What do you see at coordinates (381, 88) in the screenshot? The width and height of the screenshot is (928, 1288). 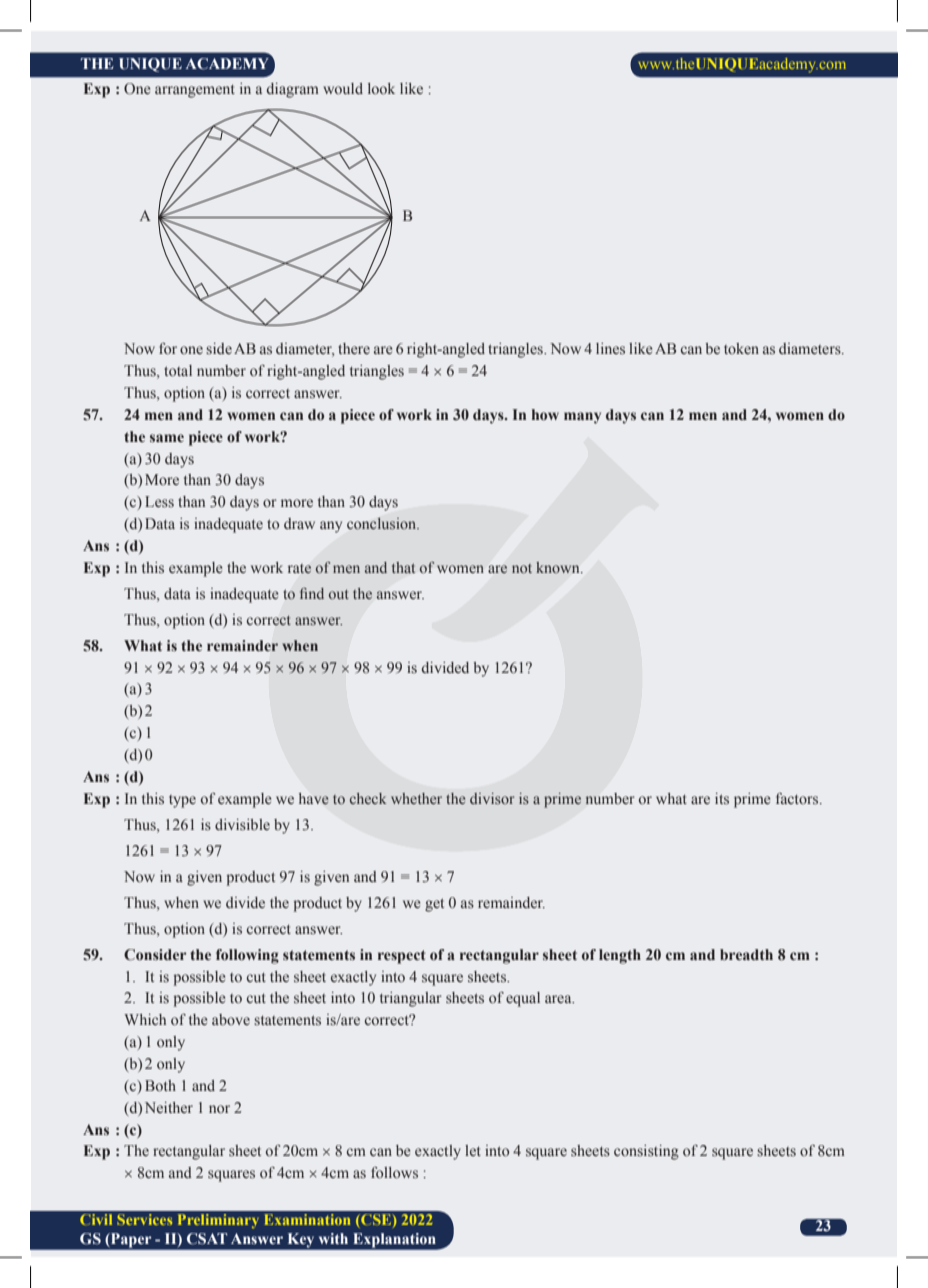 I see `look` at bounding box center [381, 88].
